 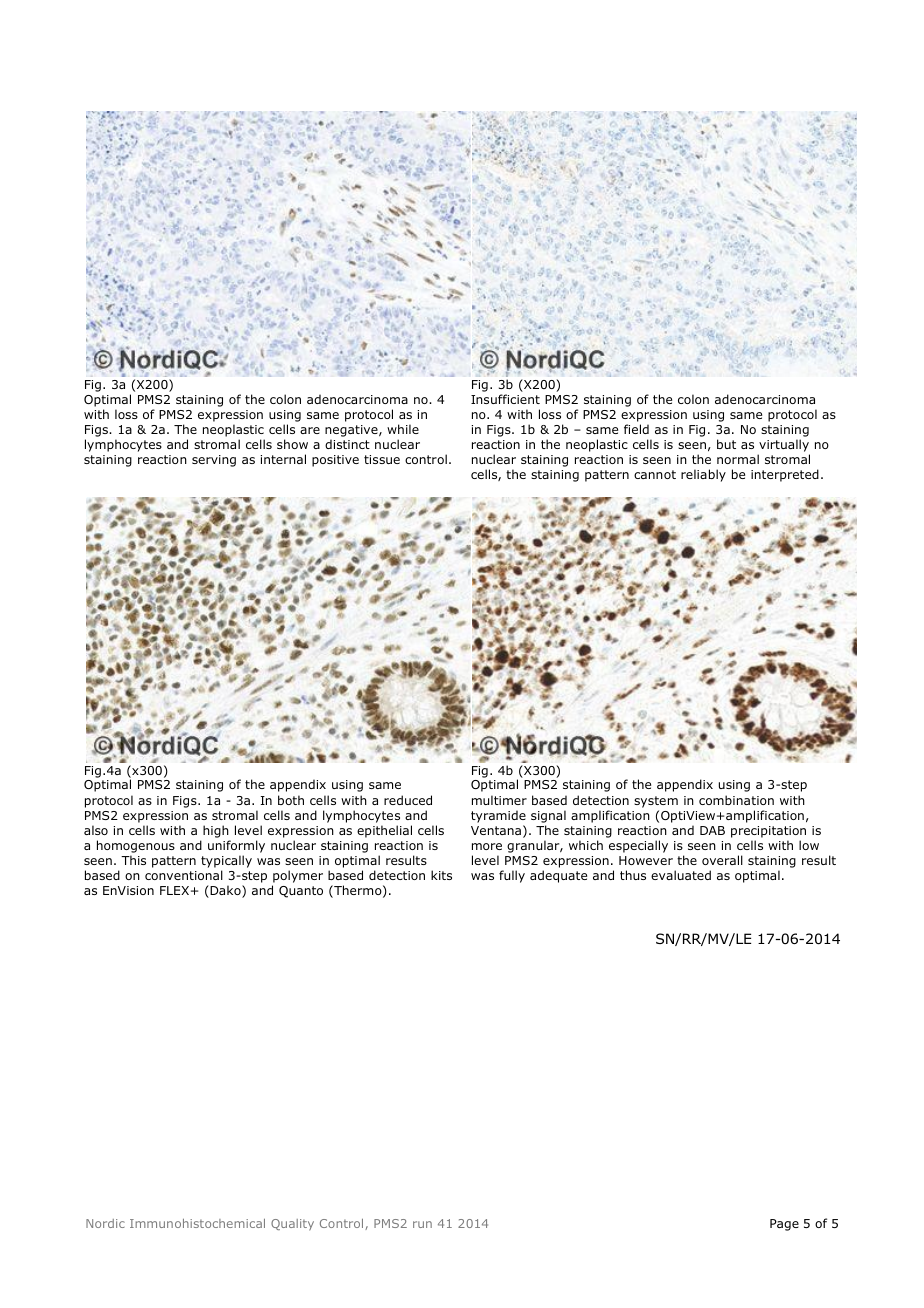 What do you see at coordinates (105, 1223) in the screenshot?
I see `Nordic` at bounding box center [105, 1223].
